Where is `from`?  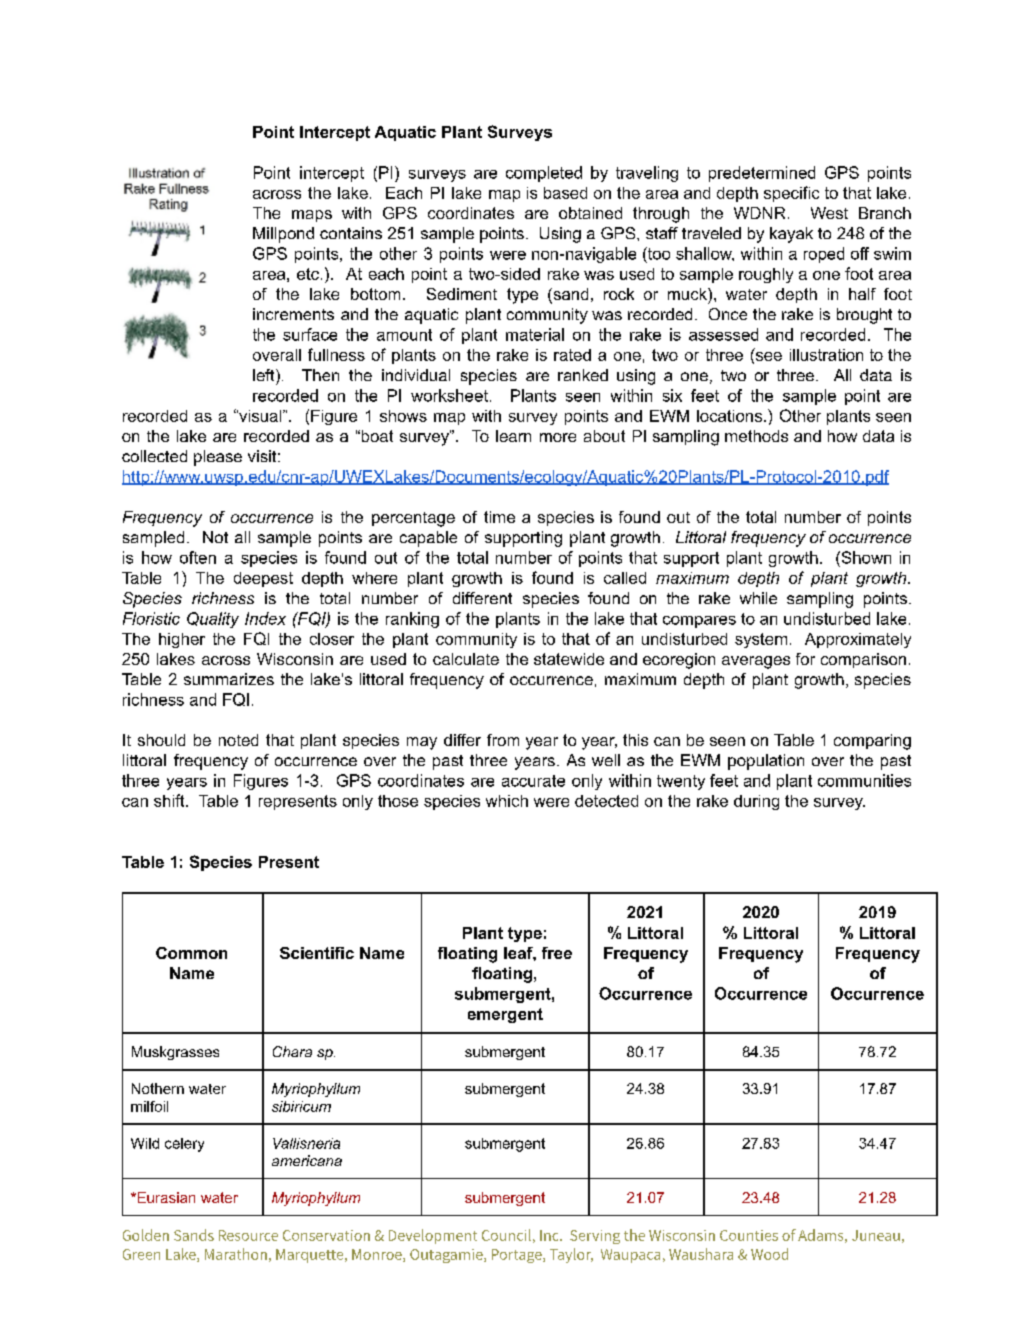
from is located at coordinates (503, 740).
